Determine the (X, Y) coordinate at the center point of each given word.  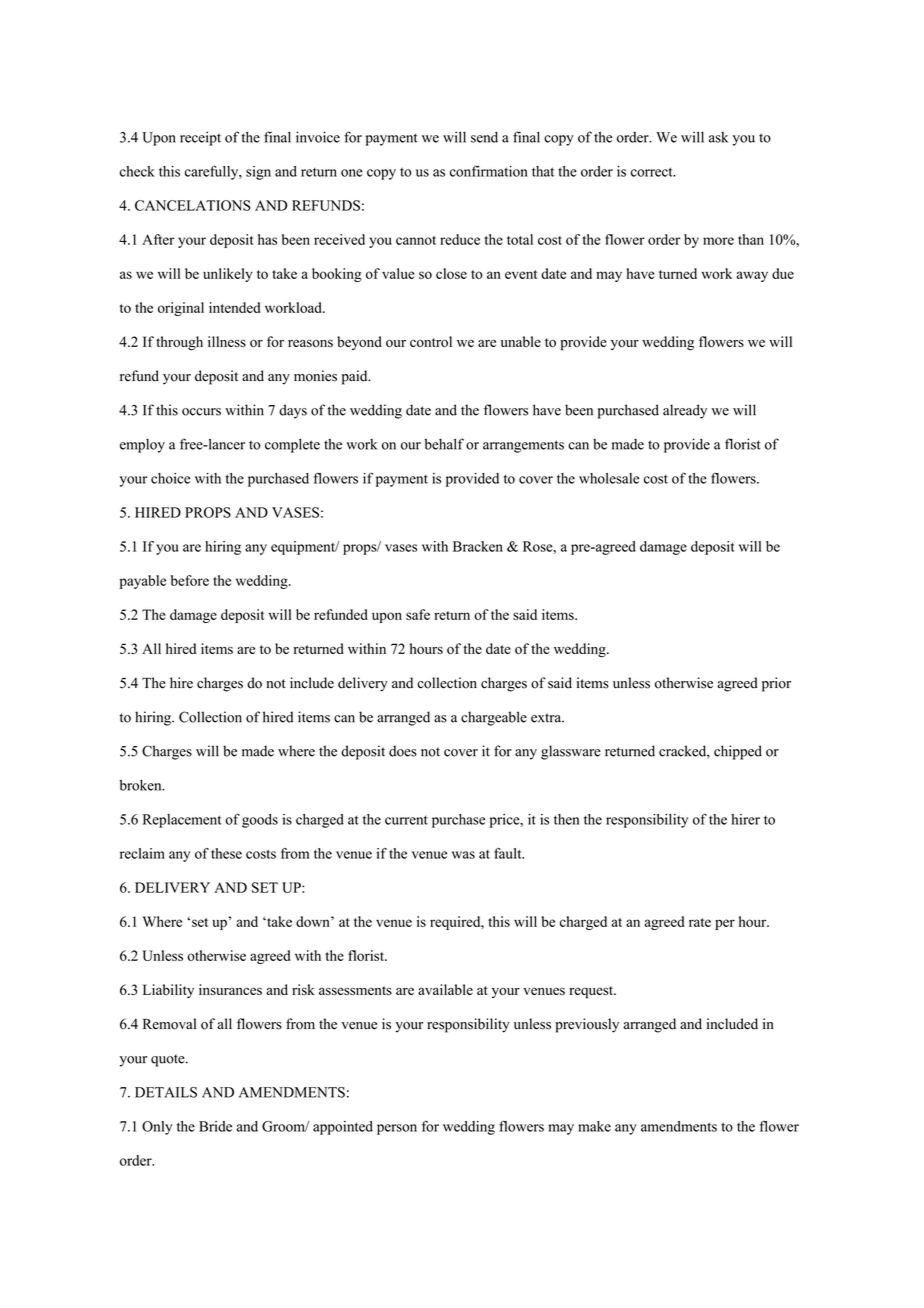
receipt (200, 138)
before (190, 580)
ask (718, 137)
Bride (215, 1126)
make (594, 1126)
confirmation (489, 171)
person (397, 1129)
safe (418, 614)
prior (776, 684)
